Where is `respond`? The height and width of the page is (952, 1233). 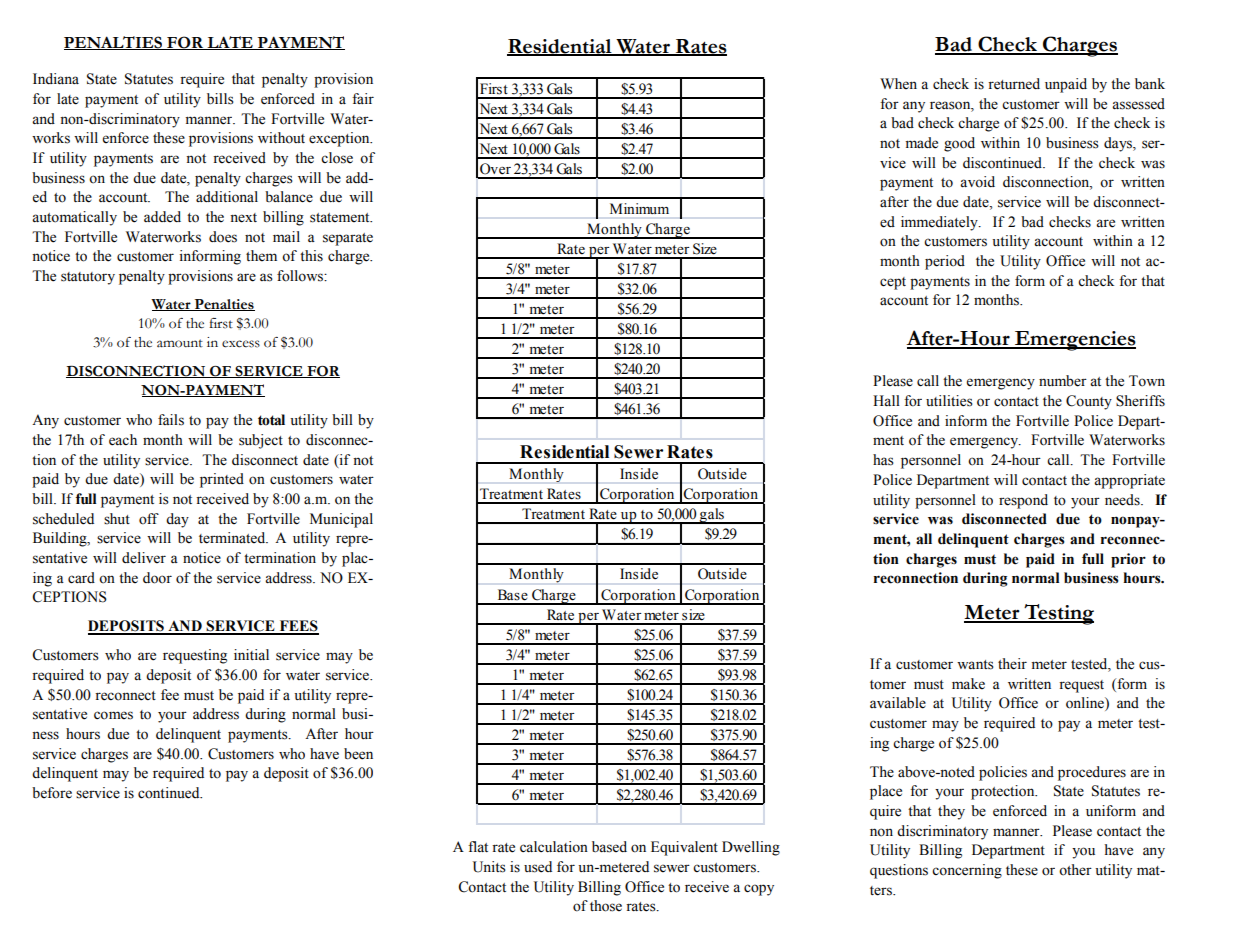 respond is located at coordinates (1023, 501).
